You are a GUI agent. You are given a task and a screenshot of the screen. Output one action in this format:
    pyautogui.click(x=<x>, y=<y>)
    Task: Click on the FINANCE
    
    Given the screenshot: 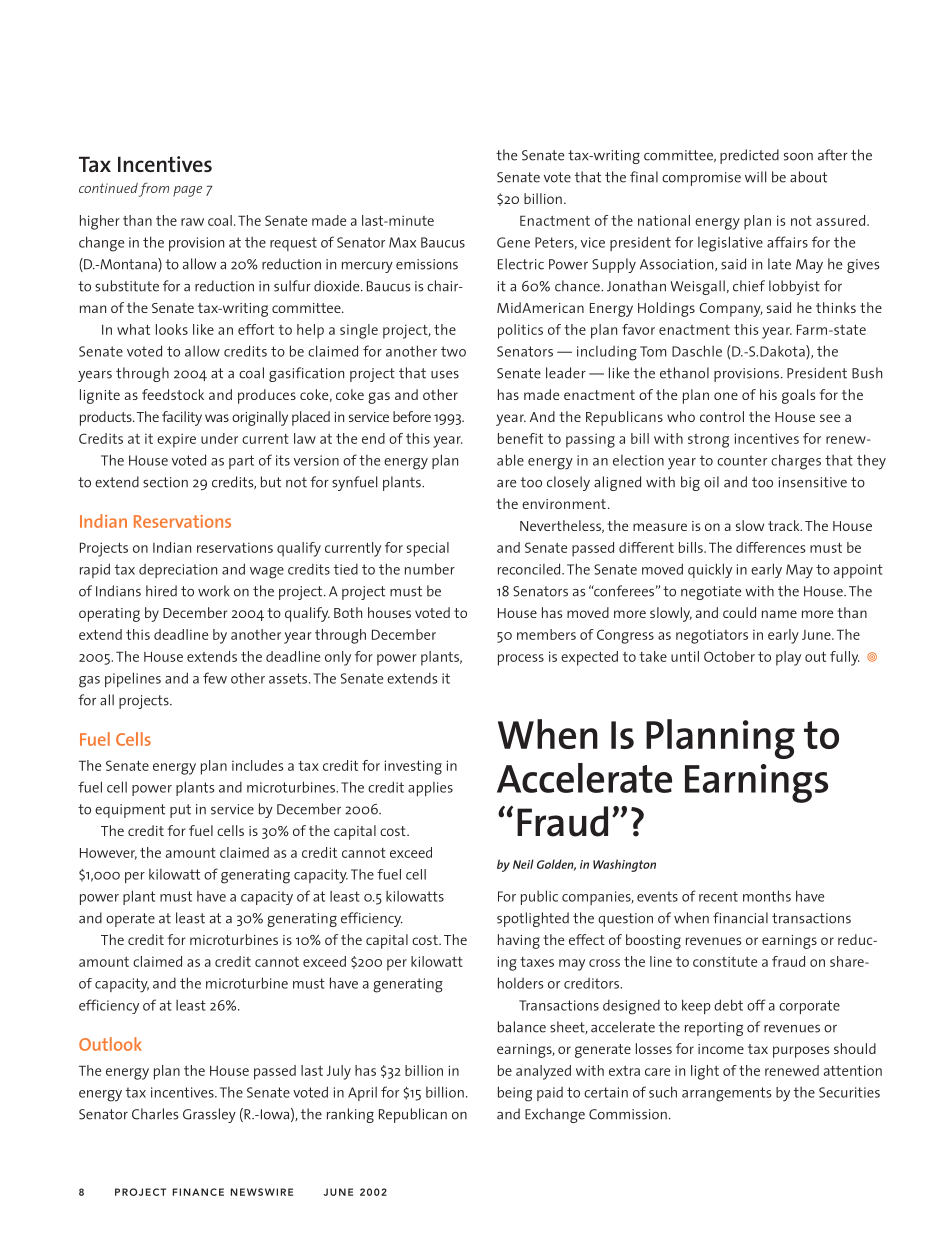 What is the action you would take?
    pyautogui.click(x=198, y=1192)
